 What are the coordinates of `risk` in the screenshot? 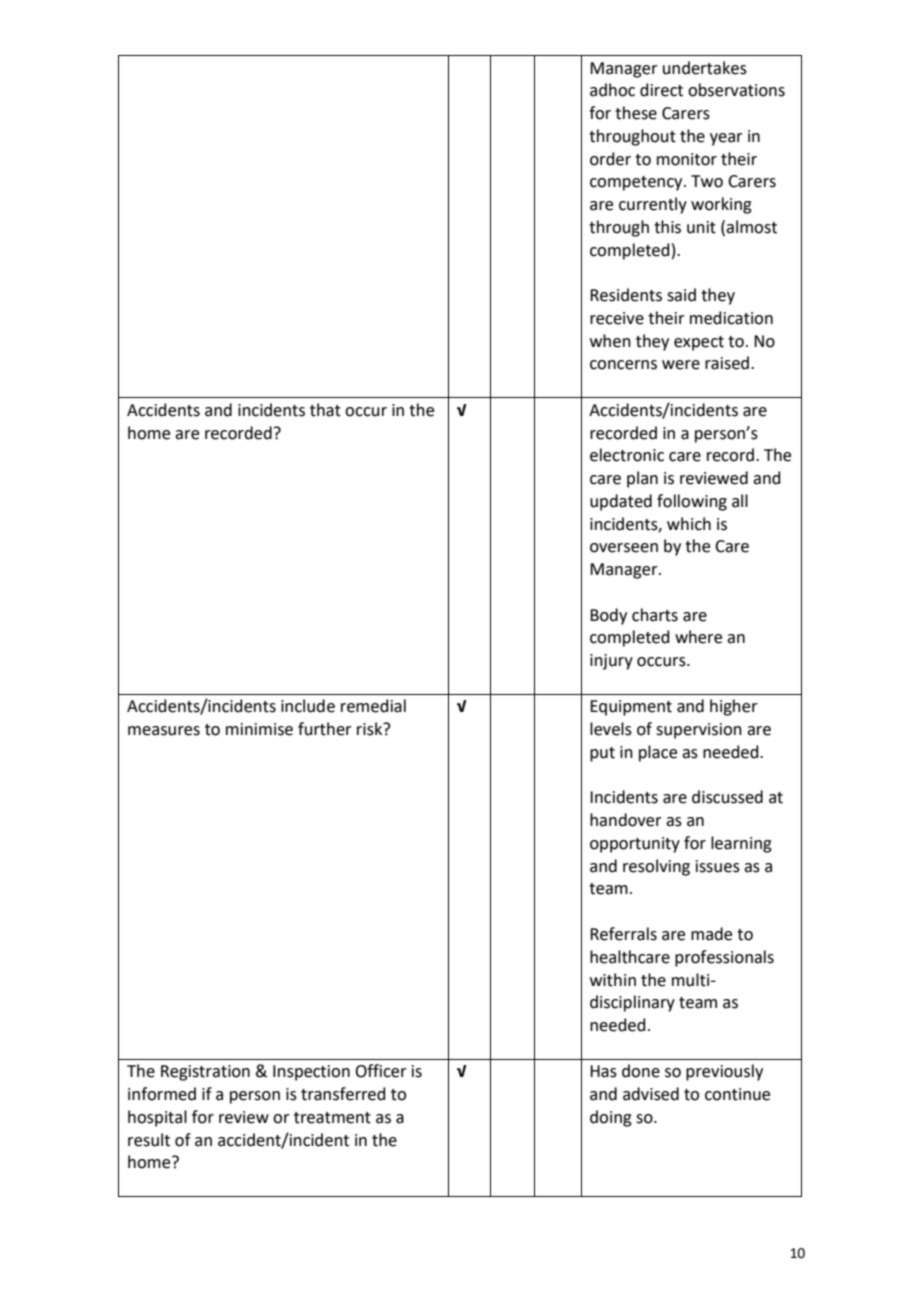 It's located at (371, 729).
